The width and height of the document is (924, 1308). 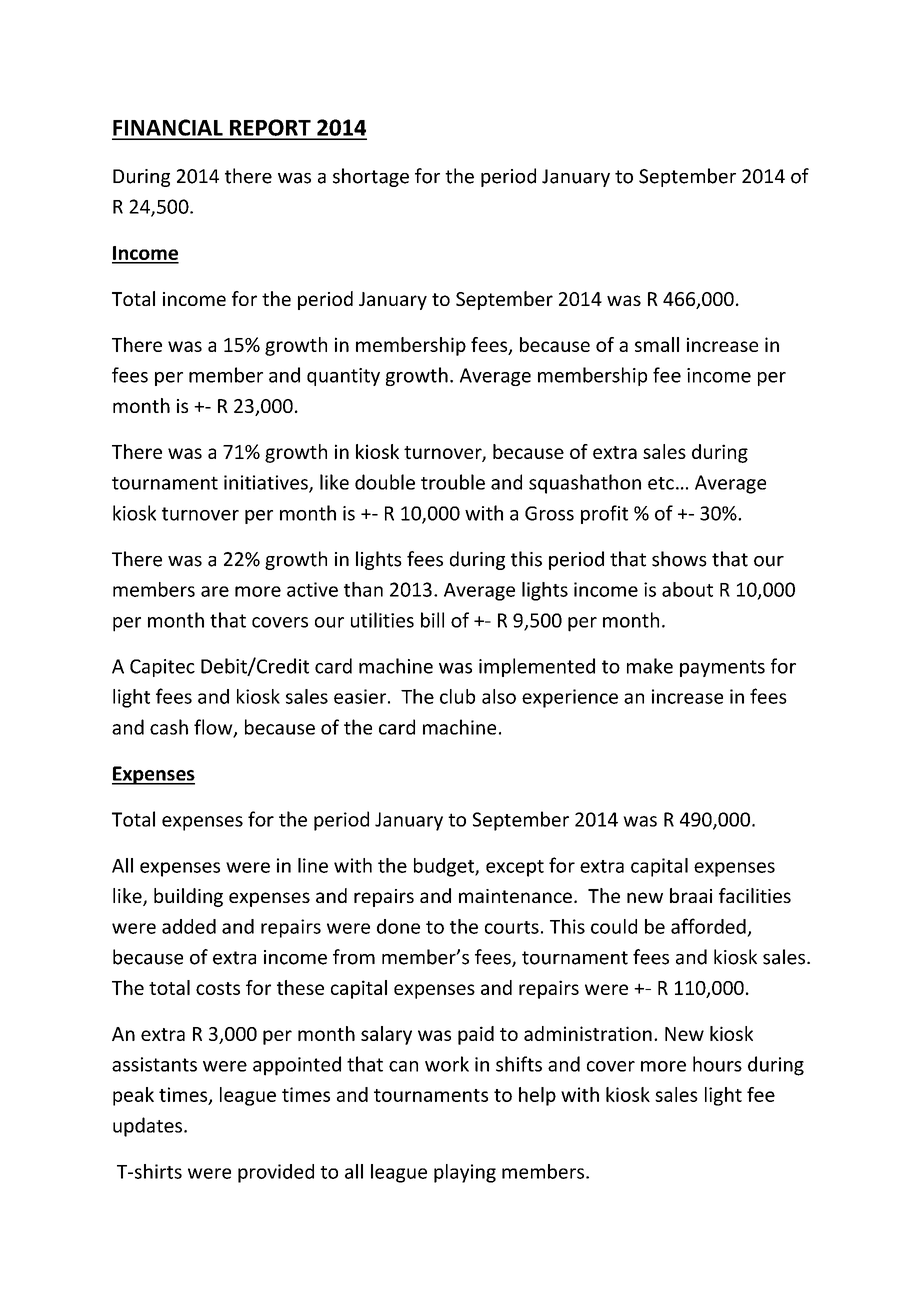 What do you see at coordinates (188, 897) in the document?
I see `building` at bounding box center [188, 897].
